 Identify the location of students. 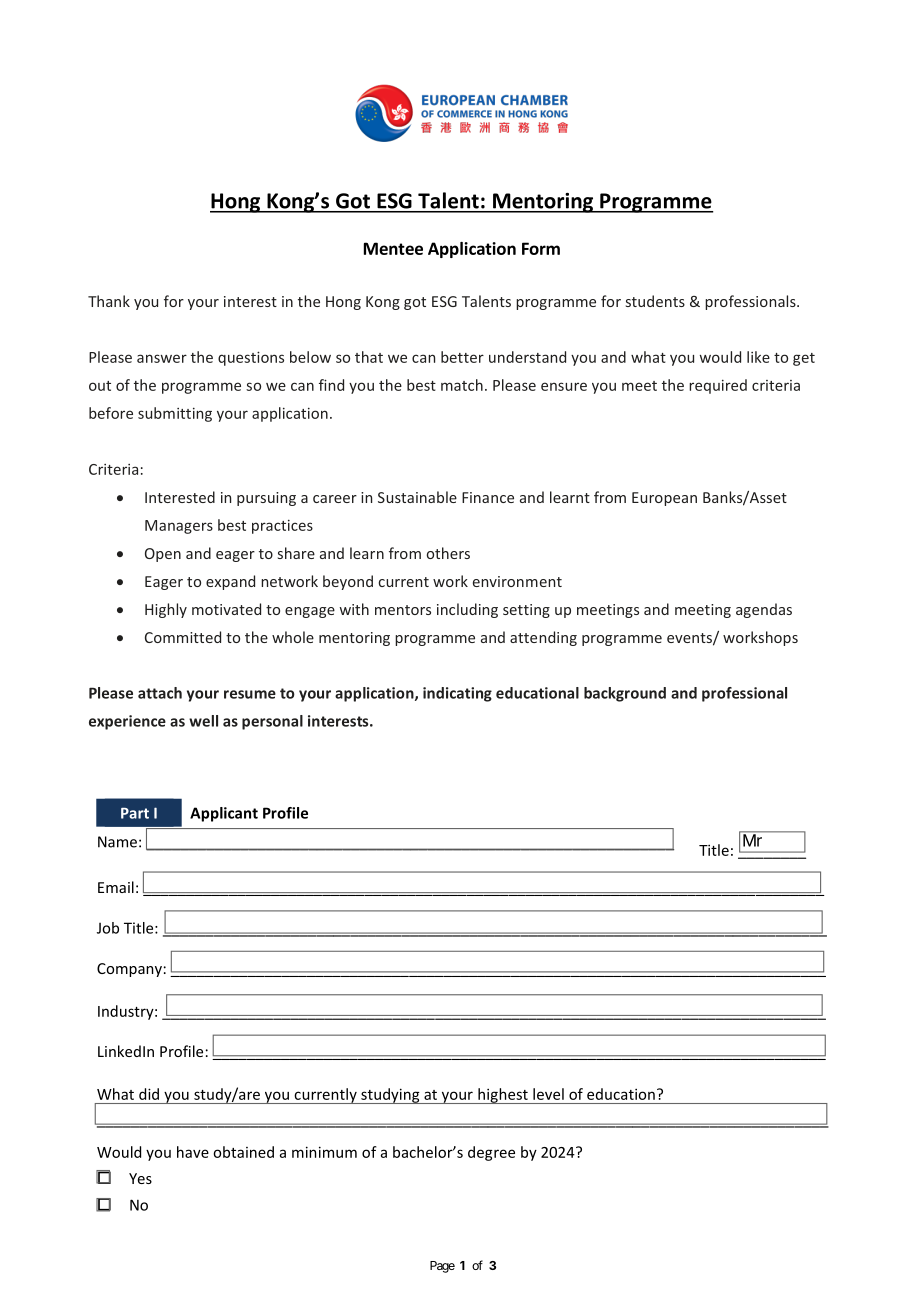
(655, 301).
